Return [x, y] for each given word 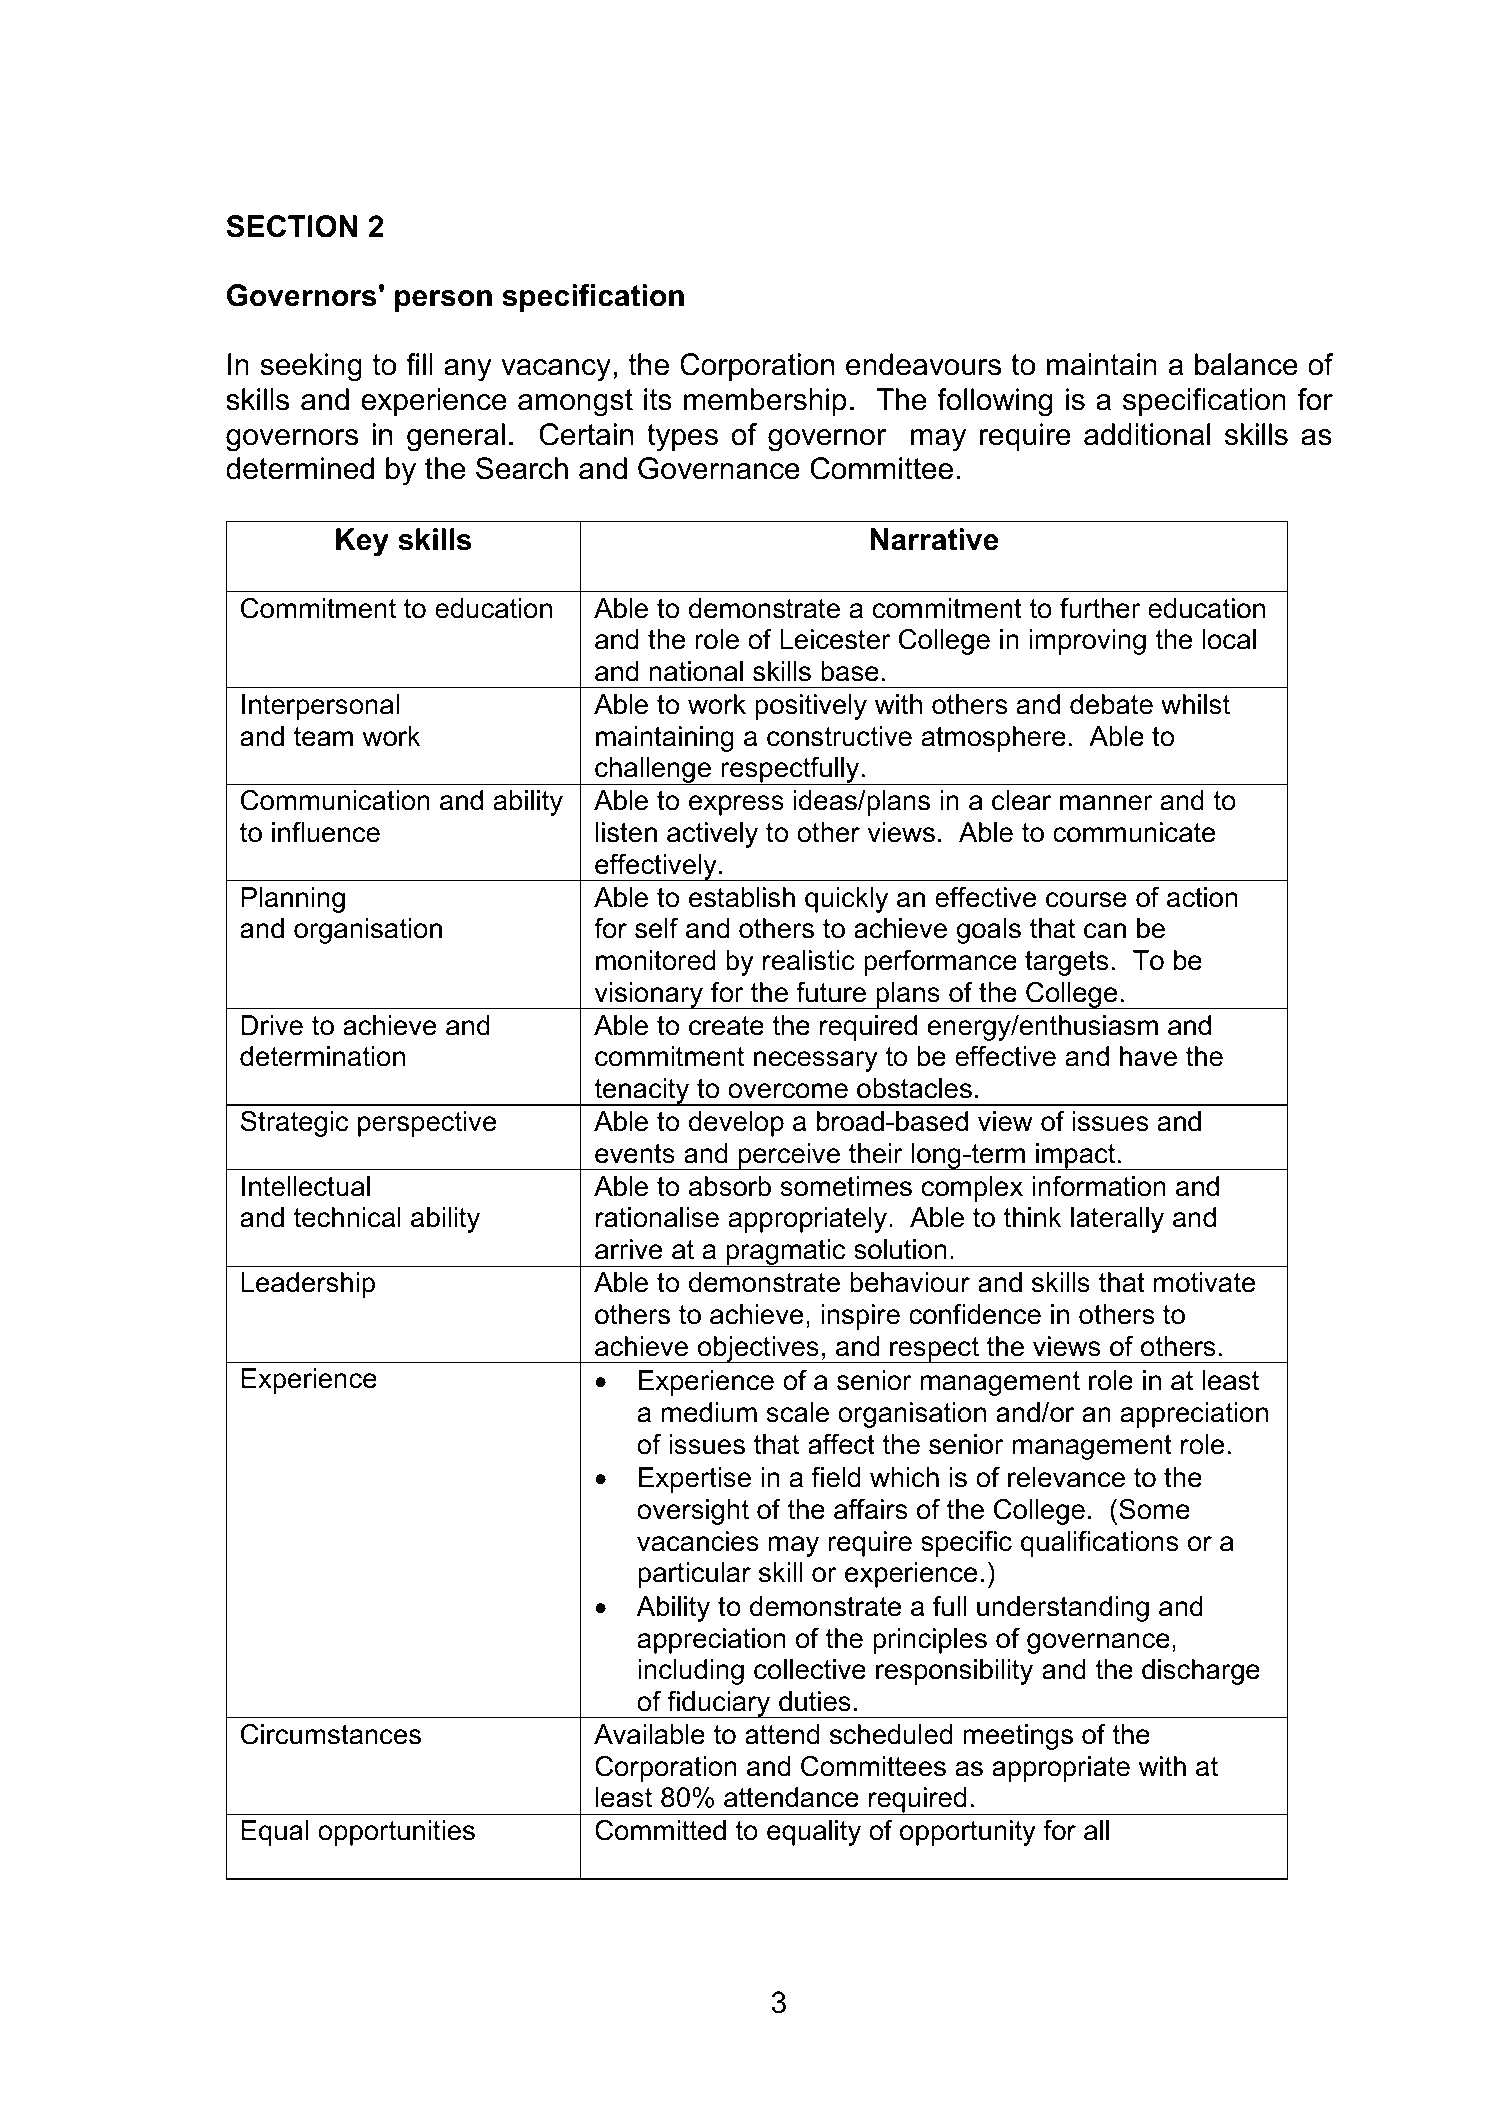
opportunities [396, 1833]
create [726, 1026]
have [1148, 1056]
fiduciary [719, 1704]
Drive [272, 1025]
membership [765, 402]
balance [1246, 364]
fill [419, 364]
